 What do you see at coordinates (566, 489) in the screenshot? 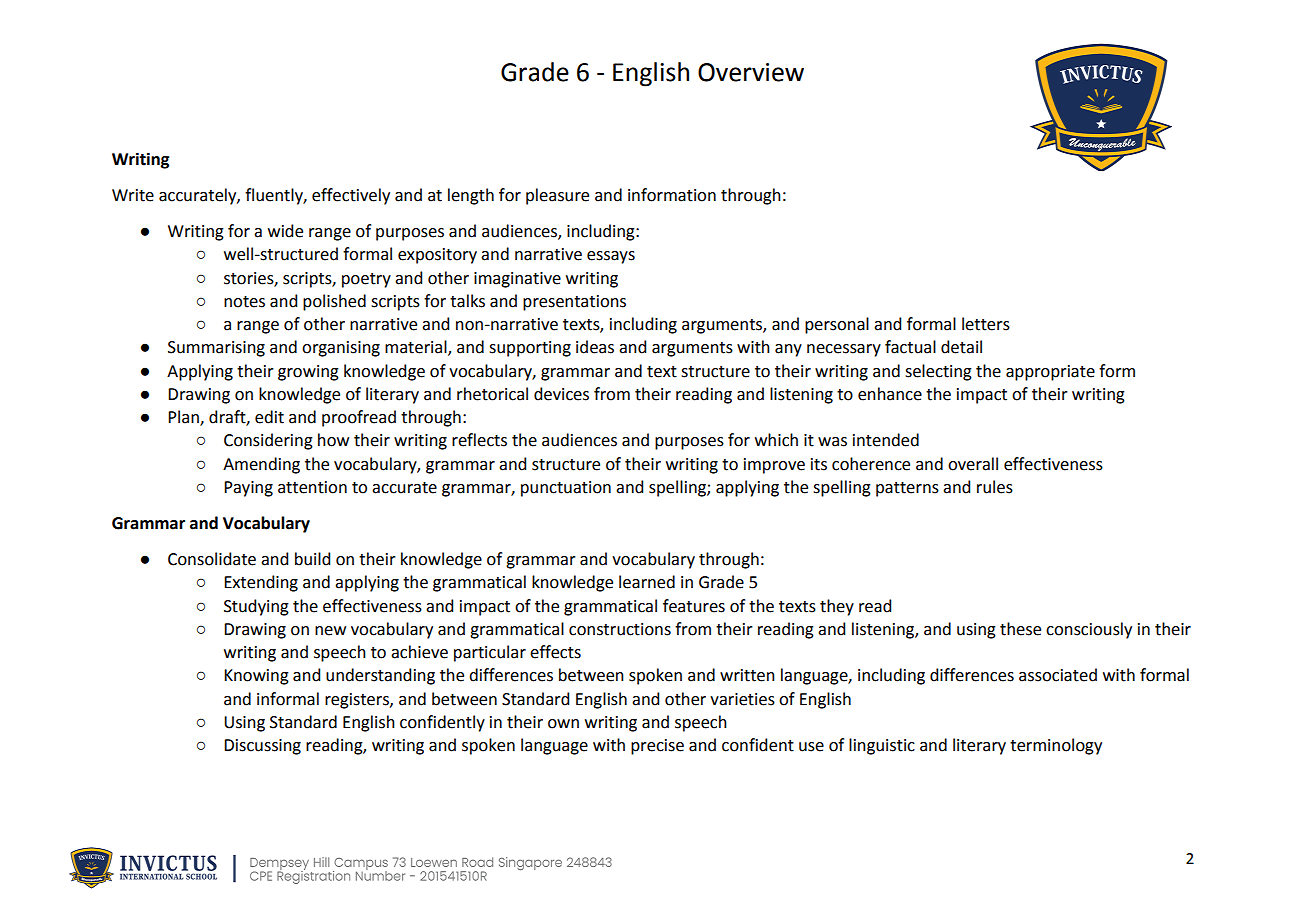
I see `punctuation` at bounding box center [566, 489].
